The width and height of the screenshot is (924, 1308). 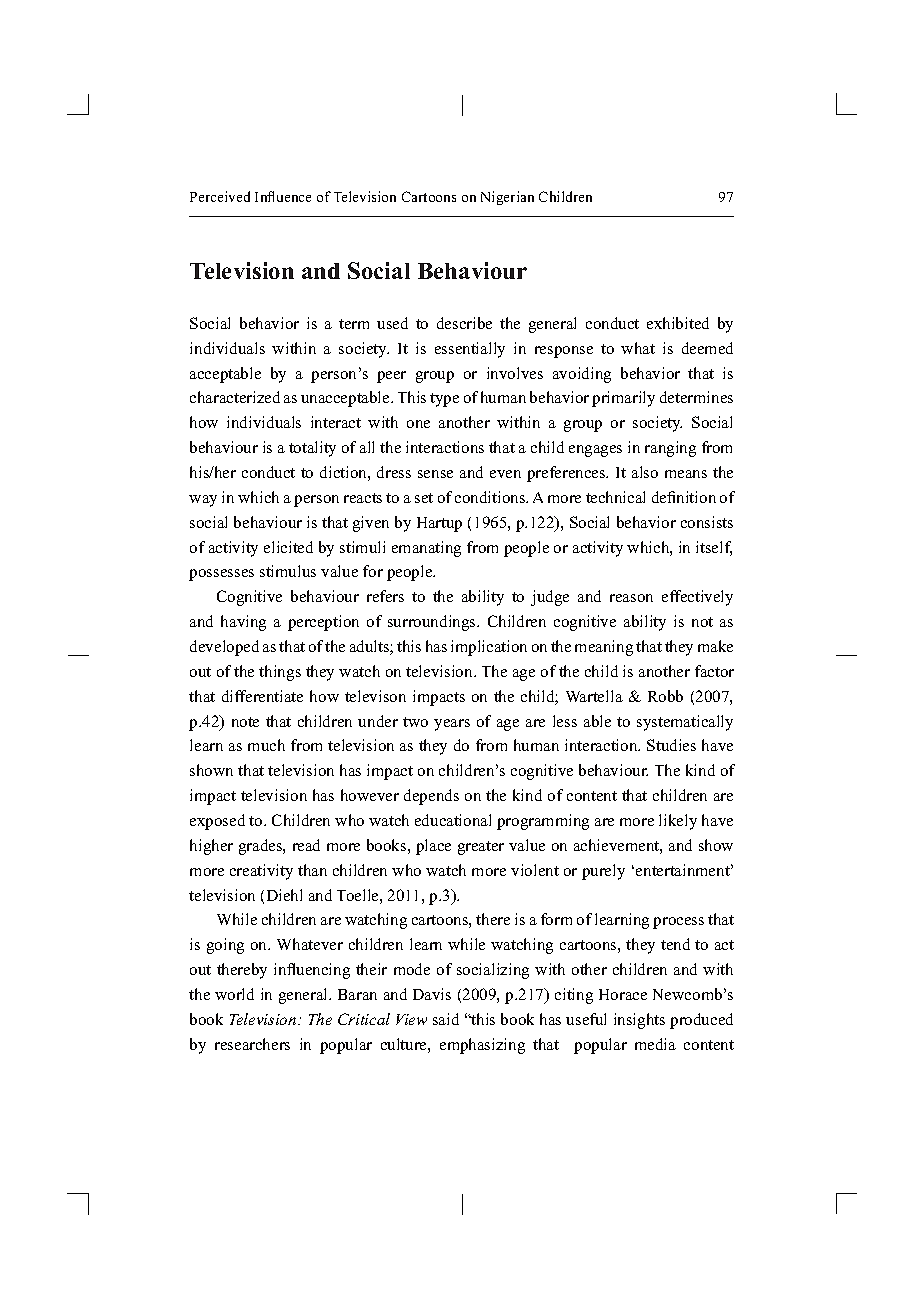 What do you see at coordinates (283, 196) in the screenshot?
I see `Influence` at bounding box center [283, 196].
